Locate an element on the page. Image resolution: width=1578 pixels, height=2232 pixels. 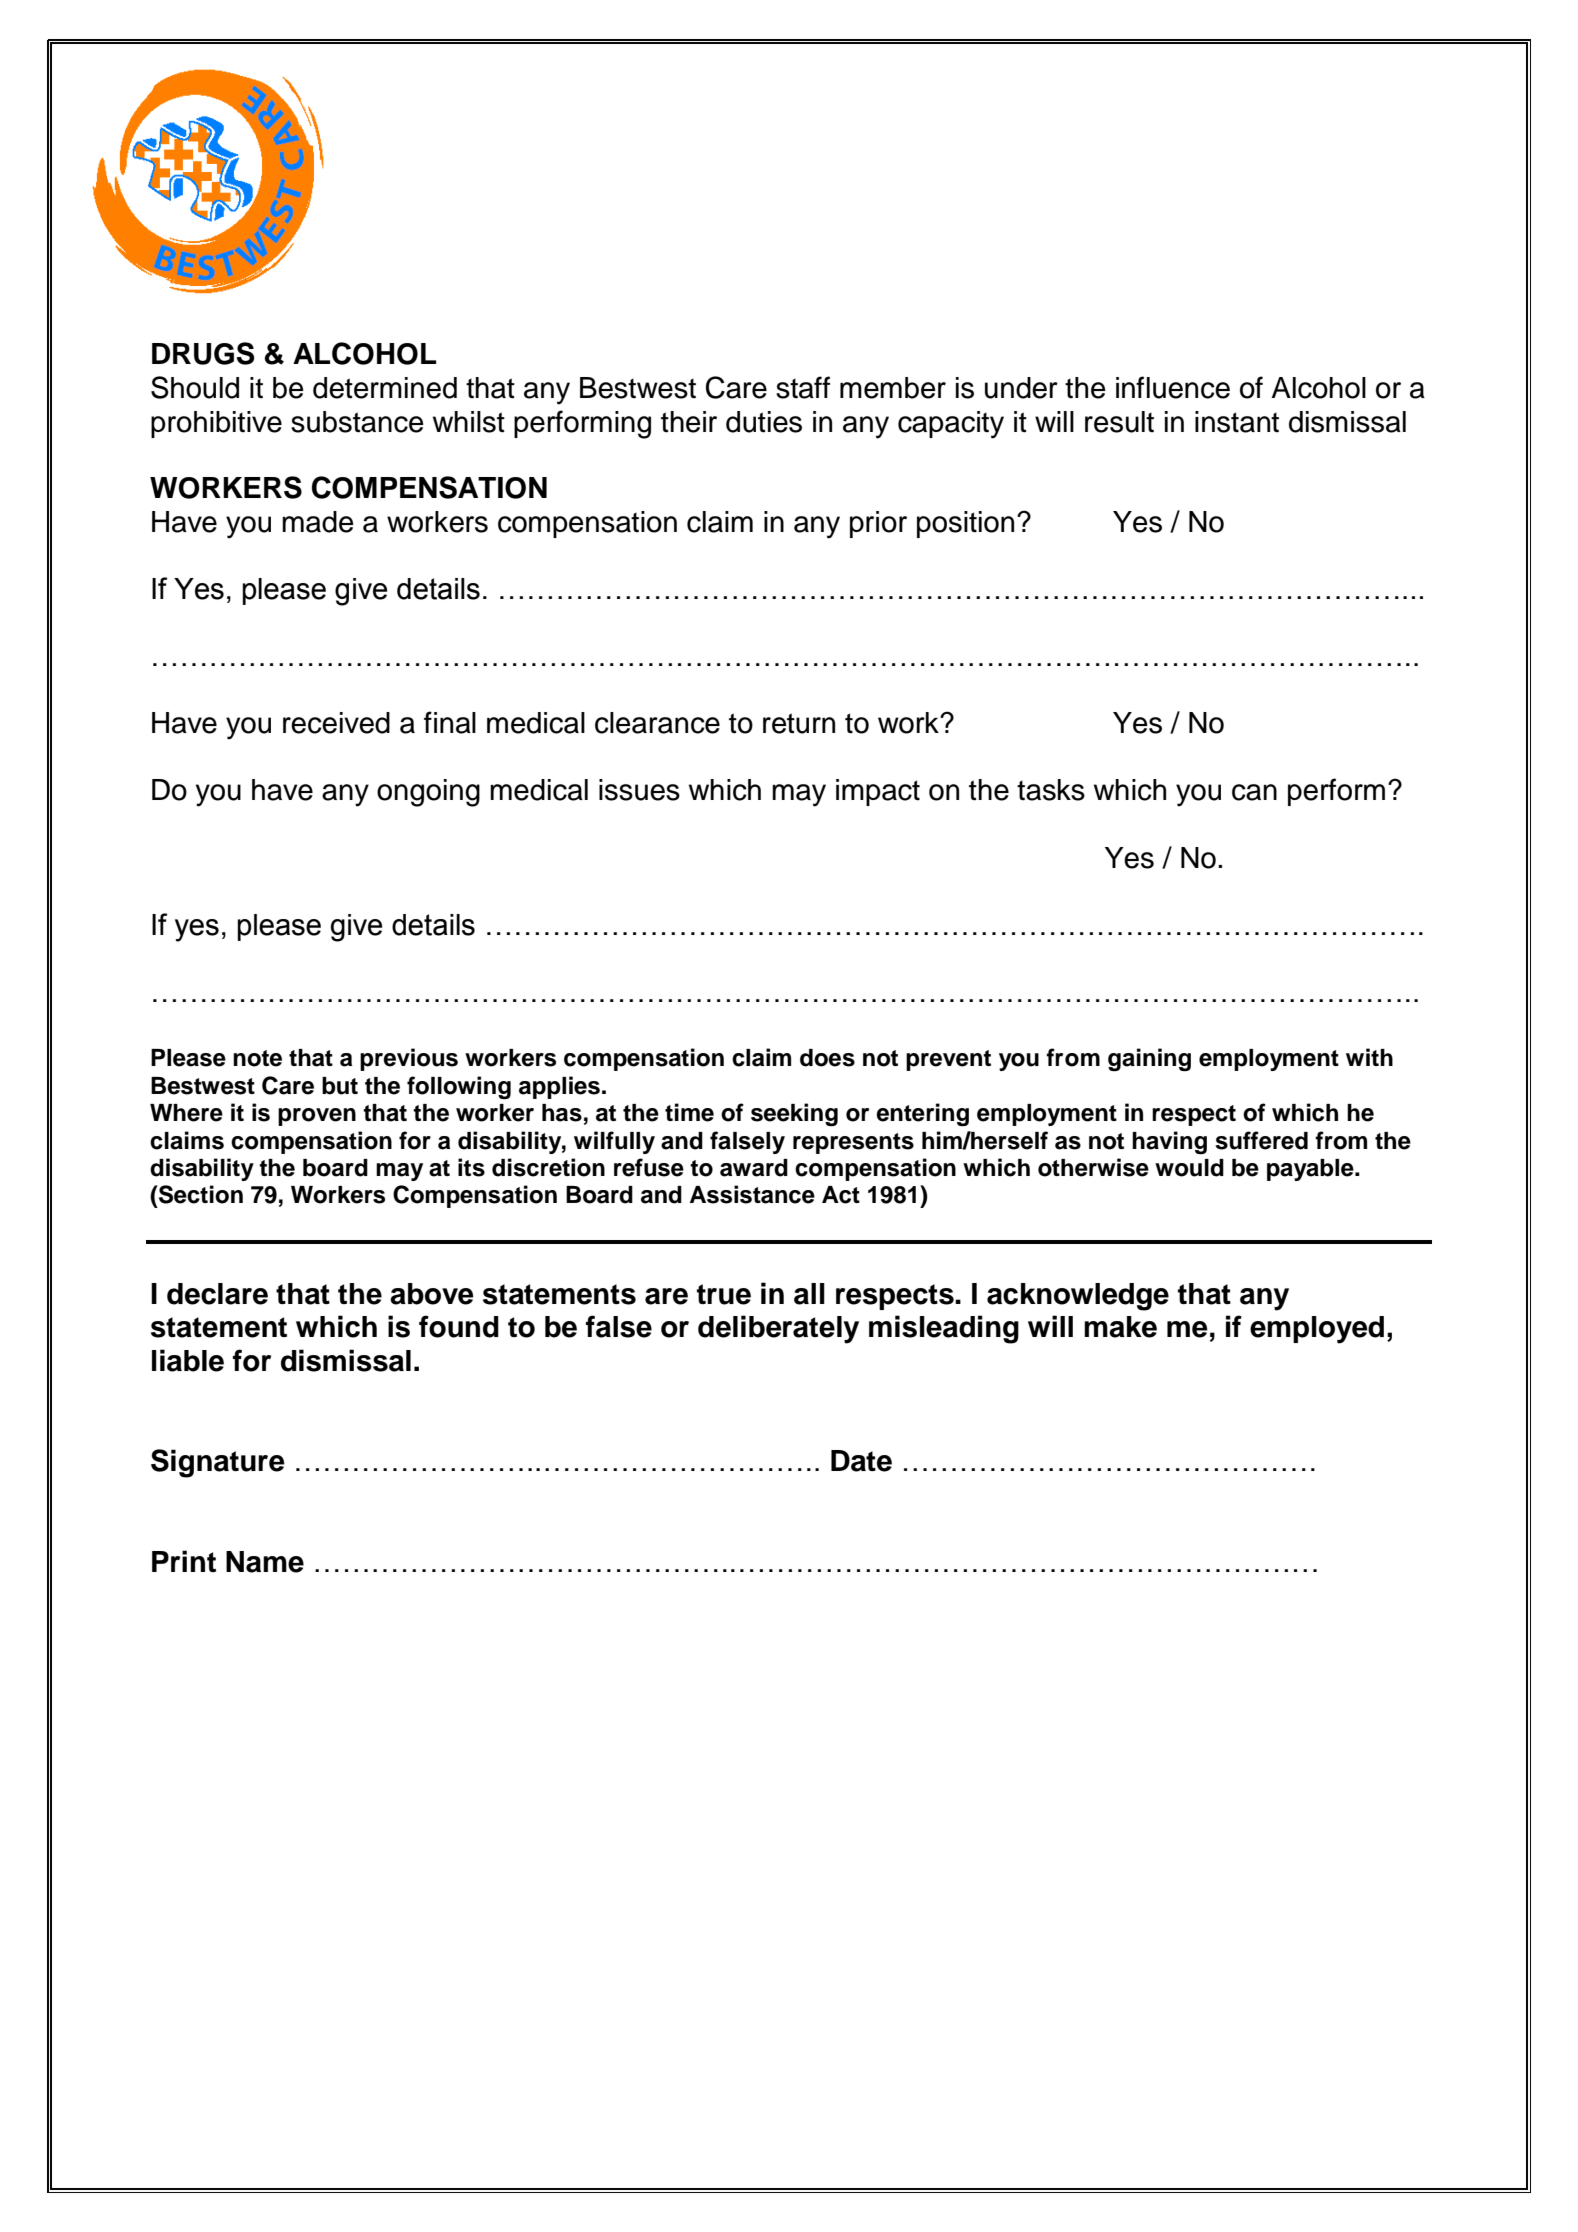
Assistance is located at coordinates (752, 1194).
